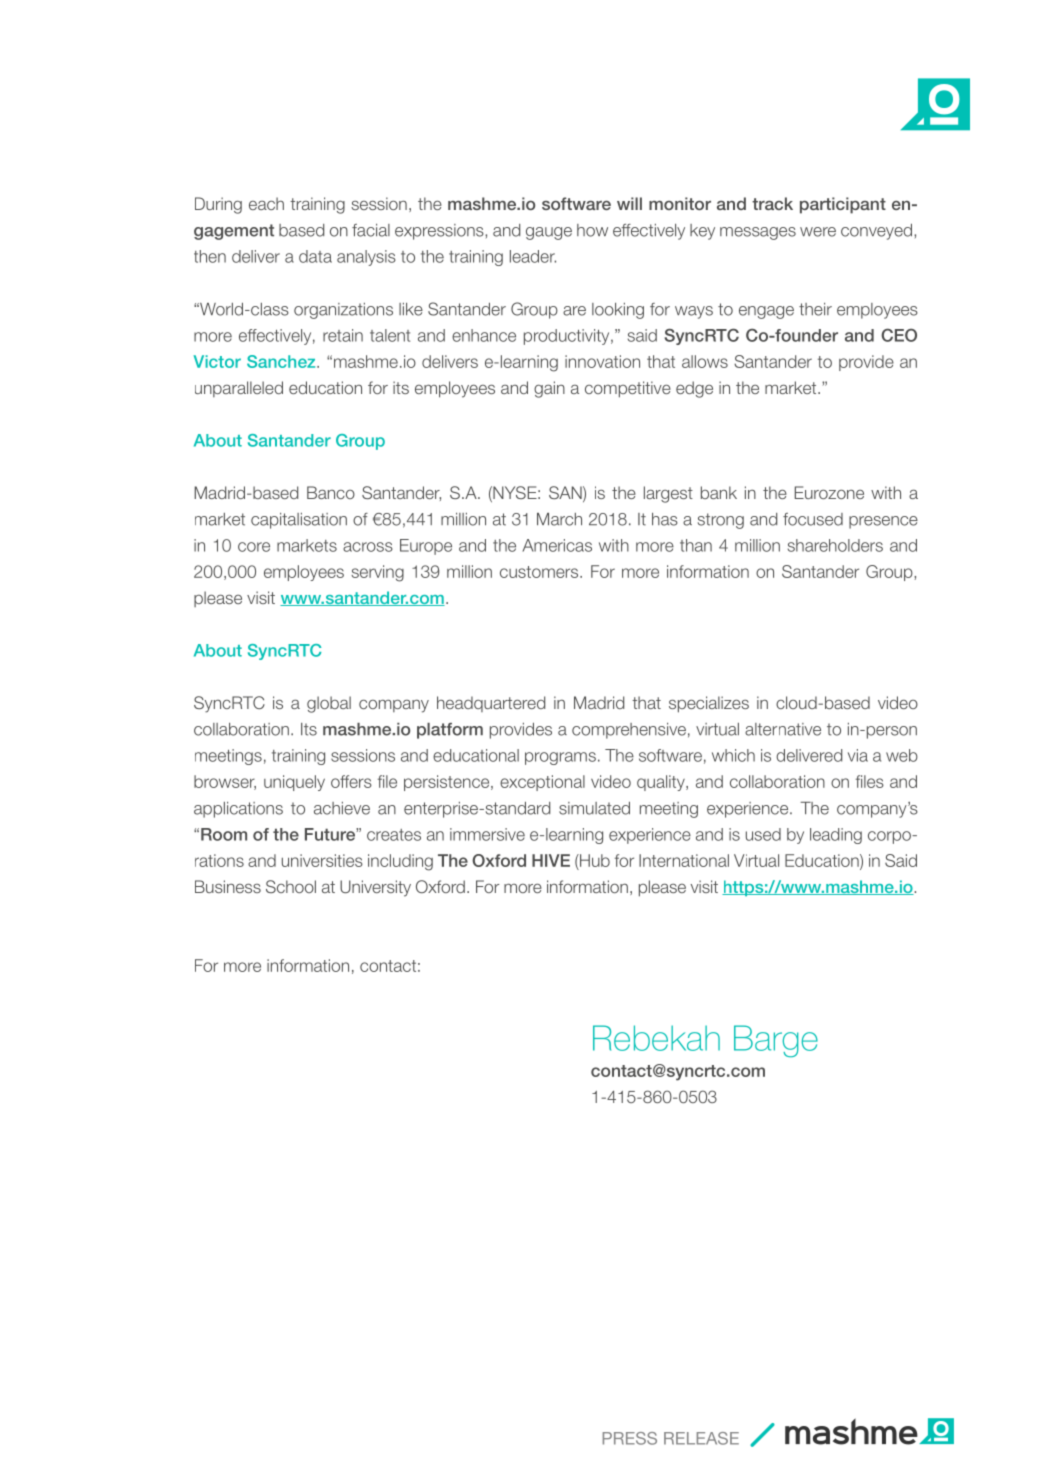 This screenshot has height=1474, width=1042. What do you see at coordinates (549, 233) in the screenshot?
I see `gauge` at bounding box center [549, 233].
